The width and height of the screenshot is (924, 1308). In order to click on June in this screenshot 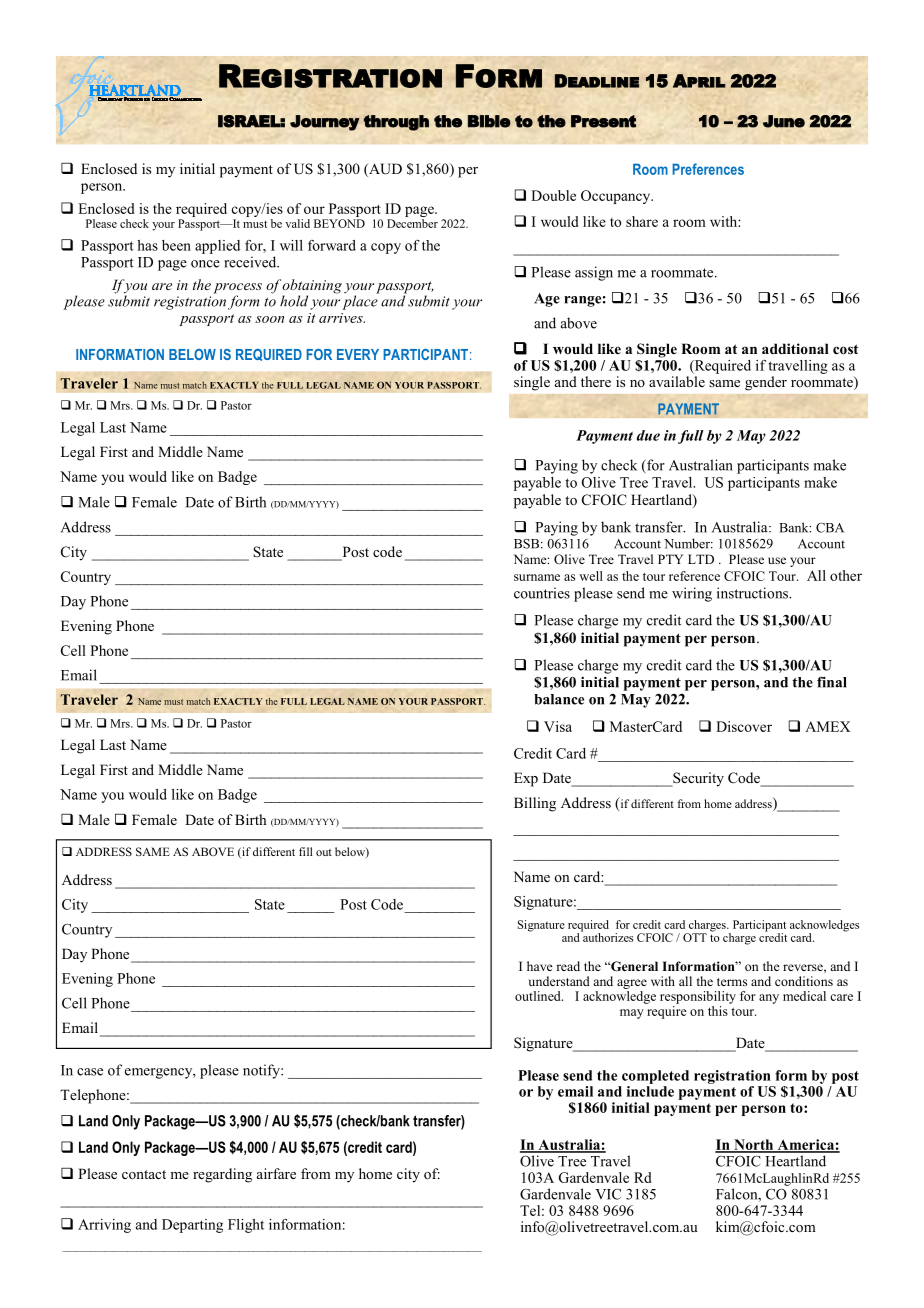, I will do `click(784, 121)`.
